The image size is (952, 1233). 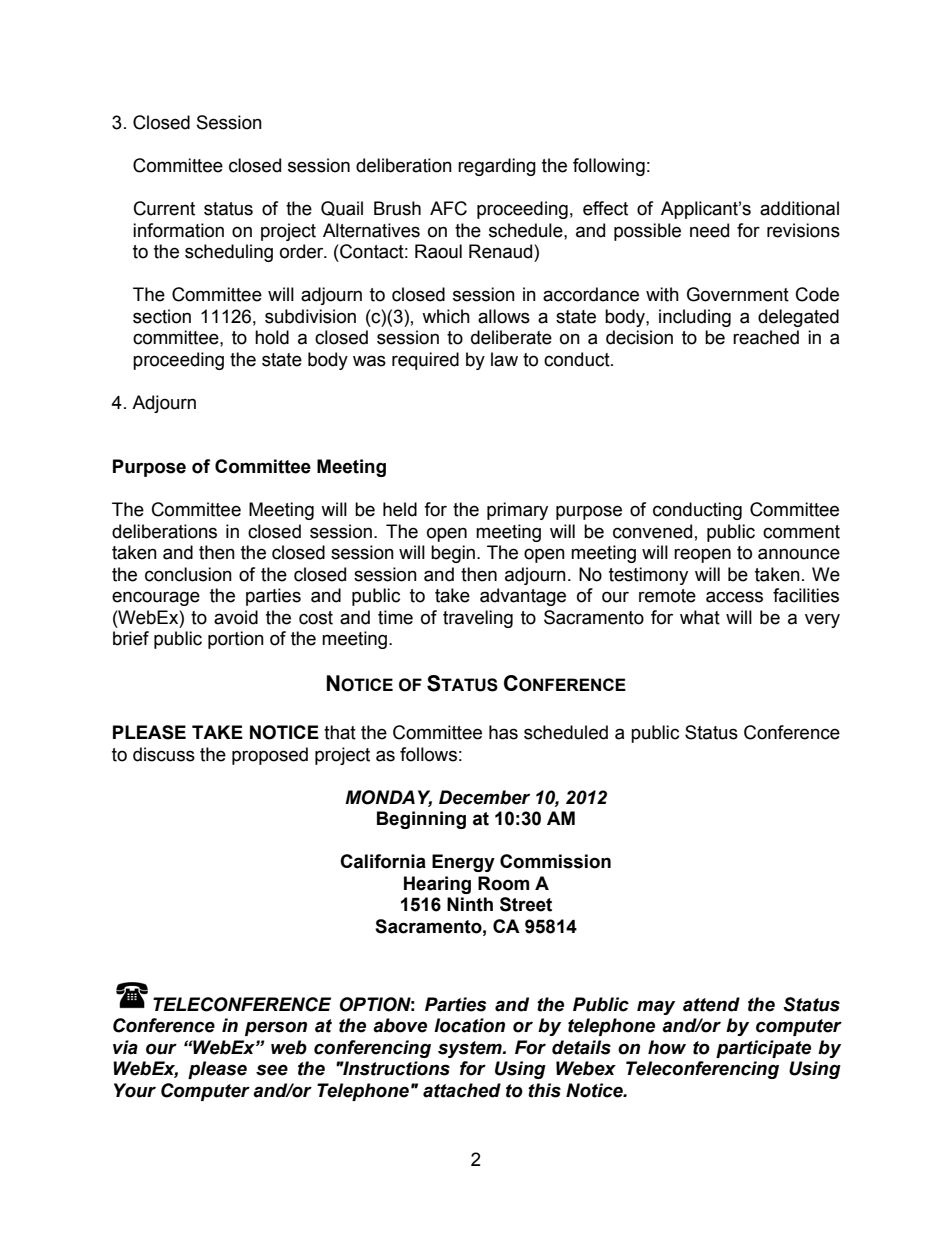 What do you see at coordinates (709, 230) in the document?
I see `need` at bounding box center [709, 230].
